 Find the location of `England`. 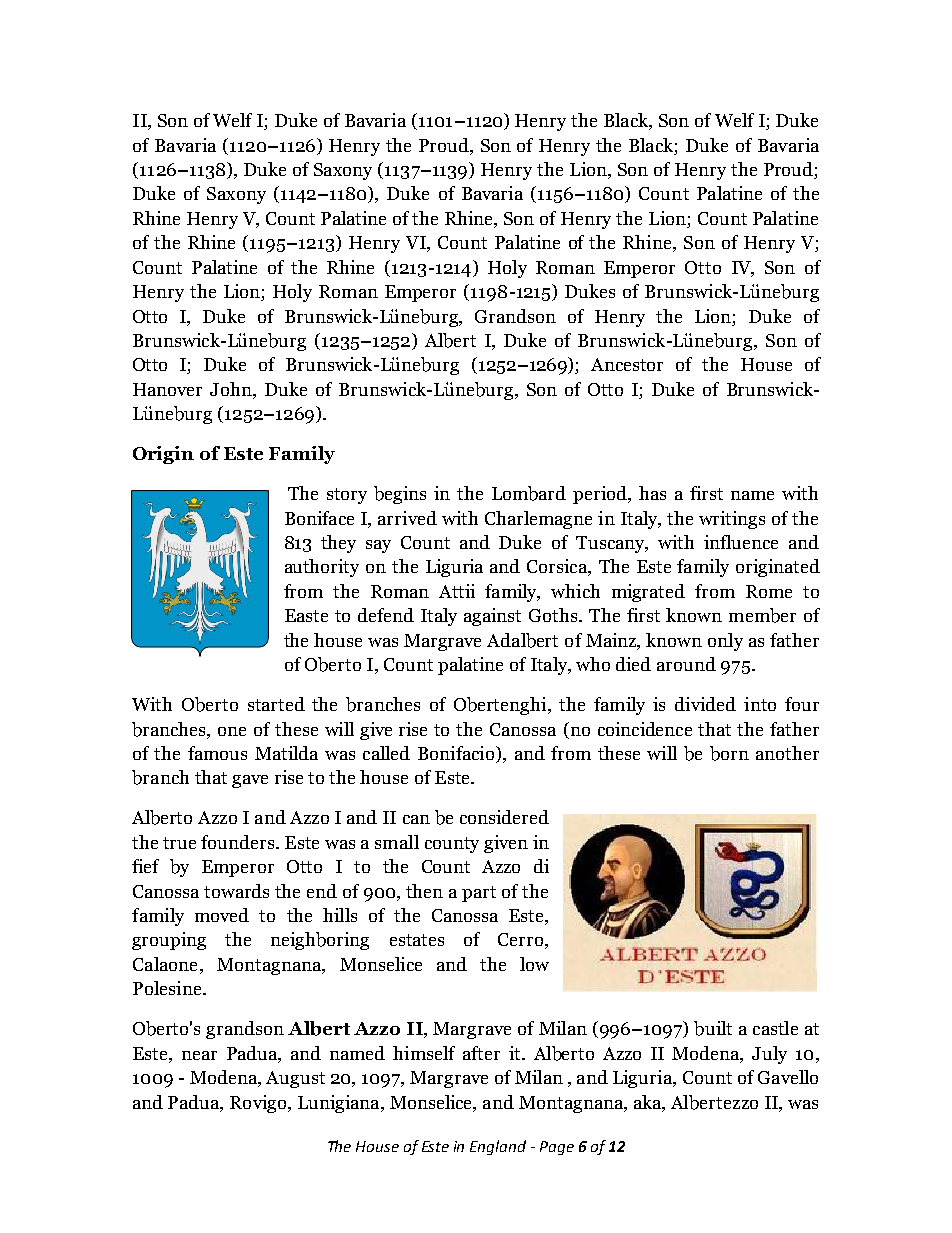

England is located at coordinates (498, 1147).
